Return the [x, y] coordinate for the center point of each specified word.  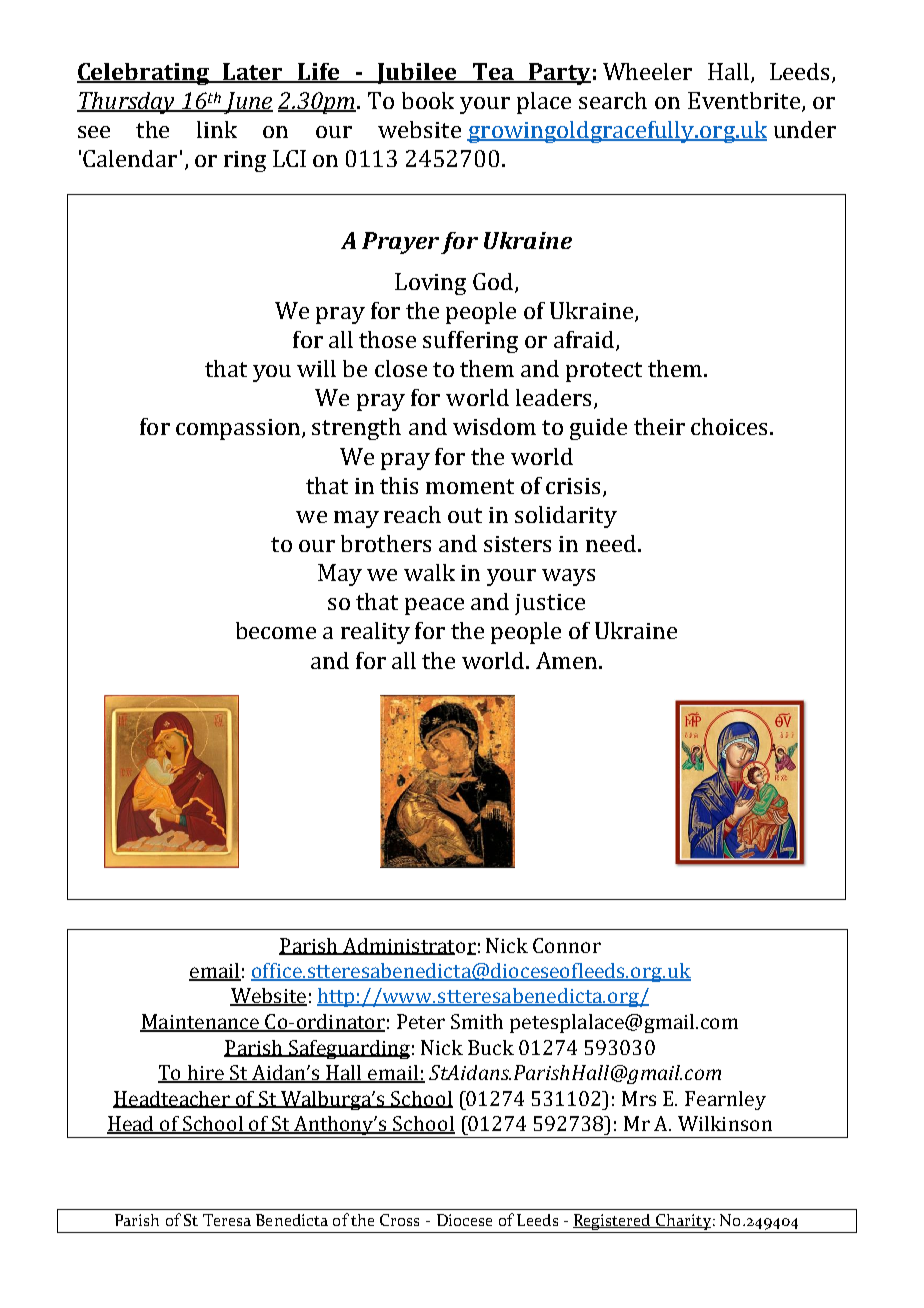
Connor [567, 945]
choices [729, 426]
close [401, 368]
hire [205, 1074]
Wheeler [647, 71]
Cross [399, 1220]
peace [434, 606]
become [276, 630]
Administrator [408, 946]
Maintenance [200, 1023]
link [217, 129]
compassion [239, 429]
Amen [566, 660]
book [428, 100]
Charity [683, 1223]
